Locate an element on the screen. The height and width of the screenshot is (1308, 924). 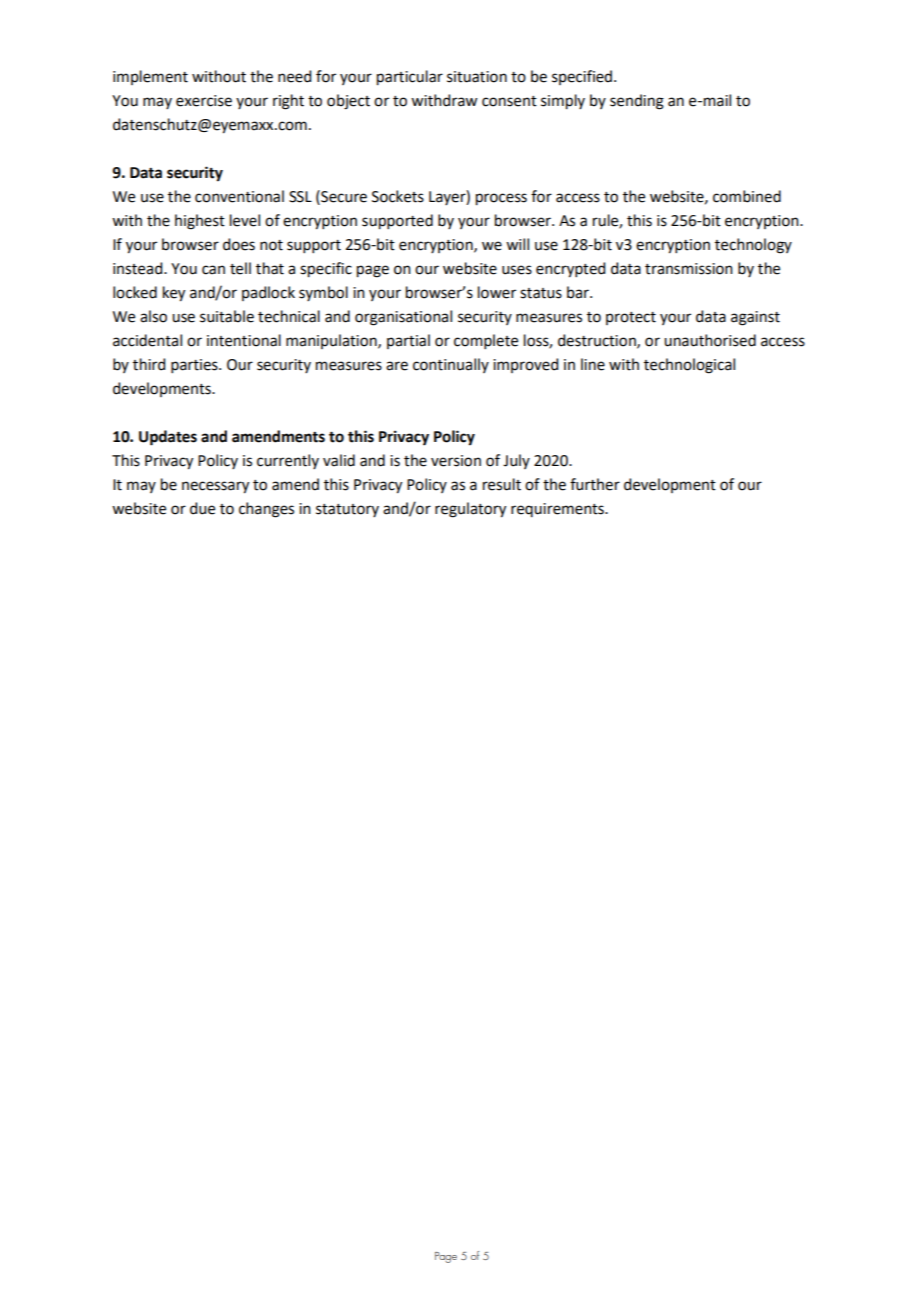
transmission is located at coordinates (689, 269).
